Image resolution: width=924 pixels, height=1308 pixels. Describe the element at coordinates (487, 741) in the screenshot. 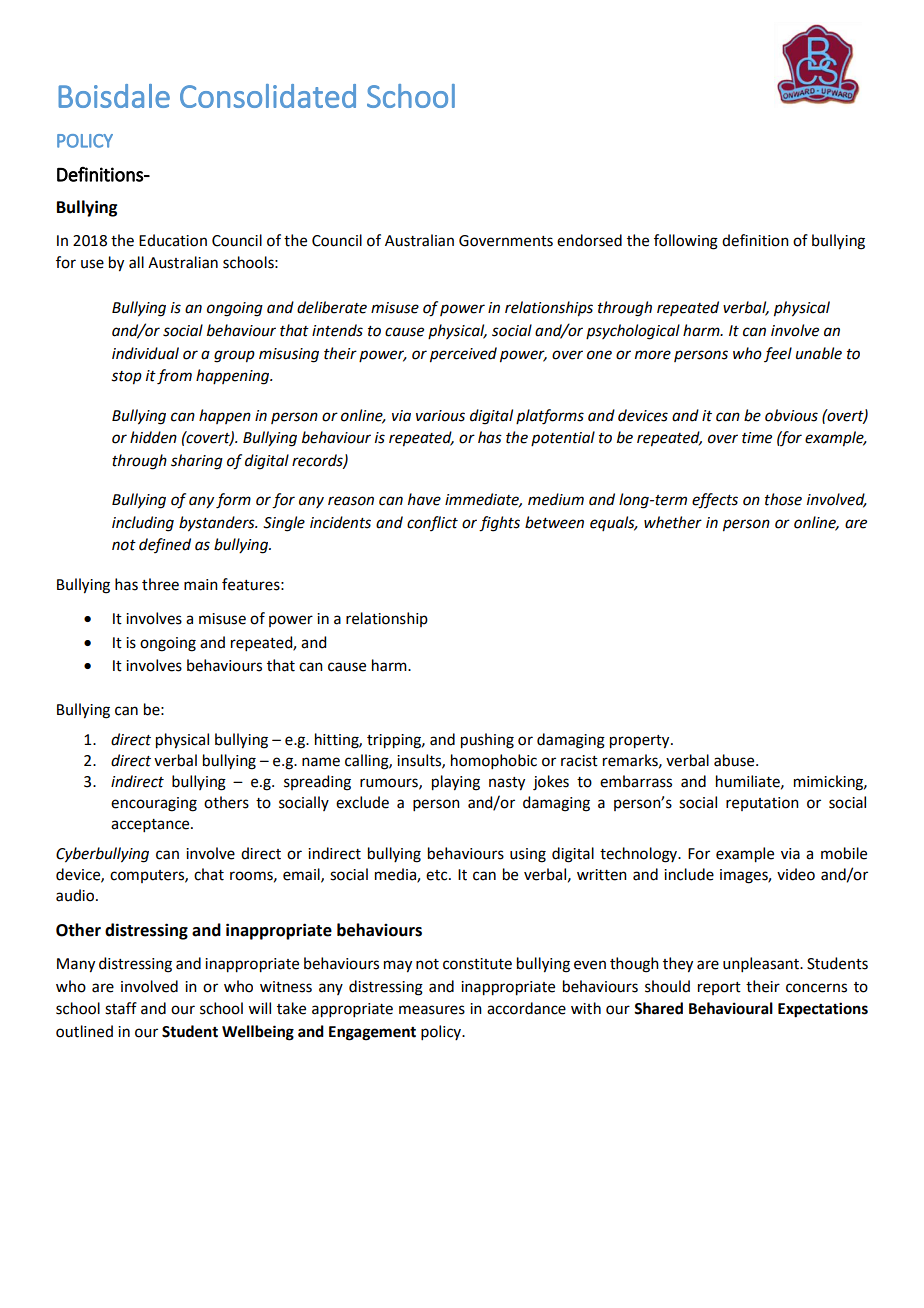

I see `pushing` at that location.
